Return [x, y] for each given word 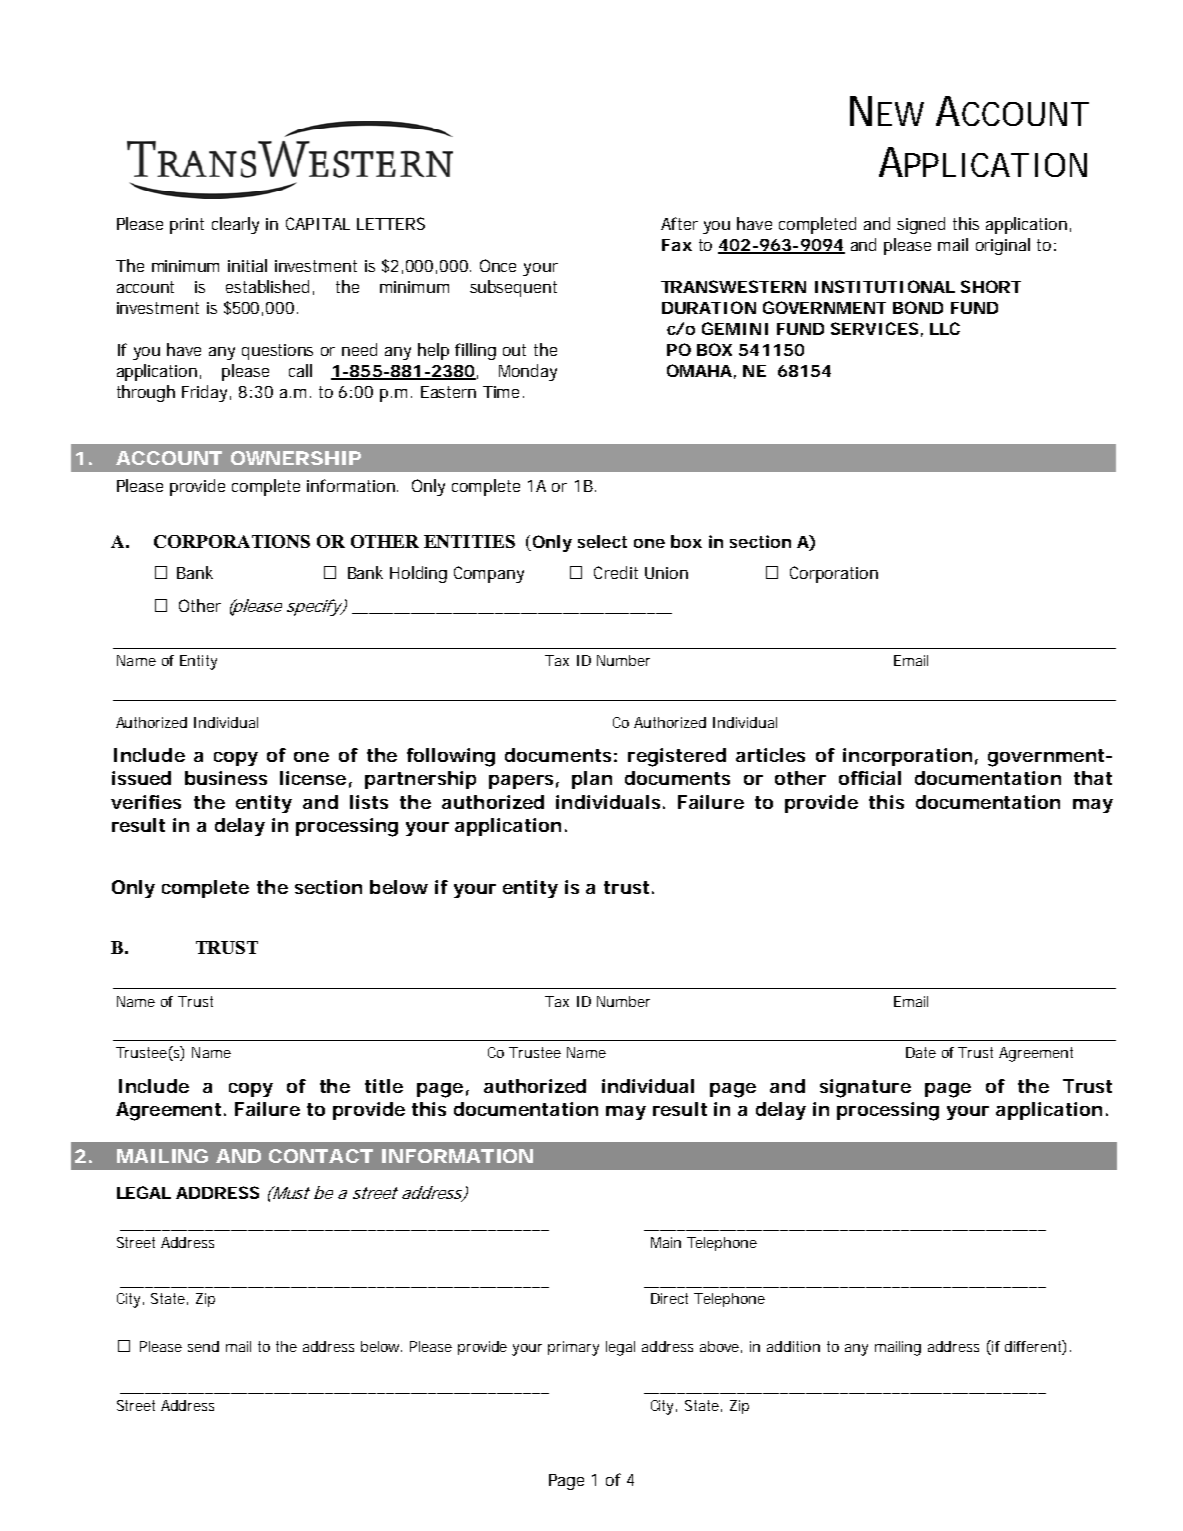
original [1003, 246]
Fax [677, 245]
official [870, 778]
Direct [669, 1298]
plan [592, 780]
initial [247, 265]
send [203, 1346]
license [313, 778]
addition [793, 1346]
